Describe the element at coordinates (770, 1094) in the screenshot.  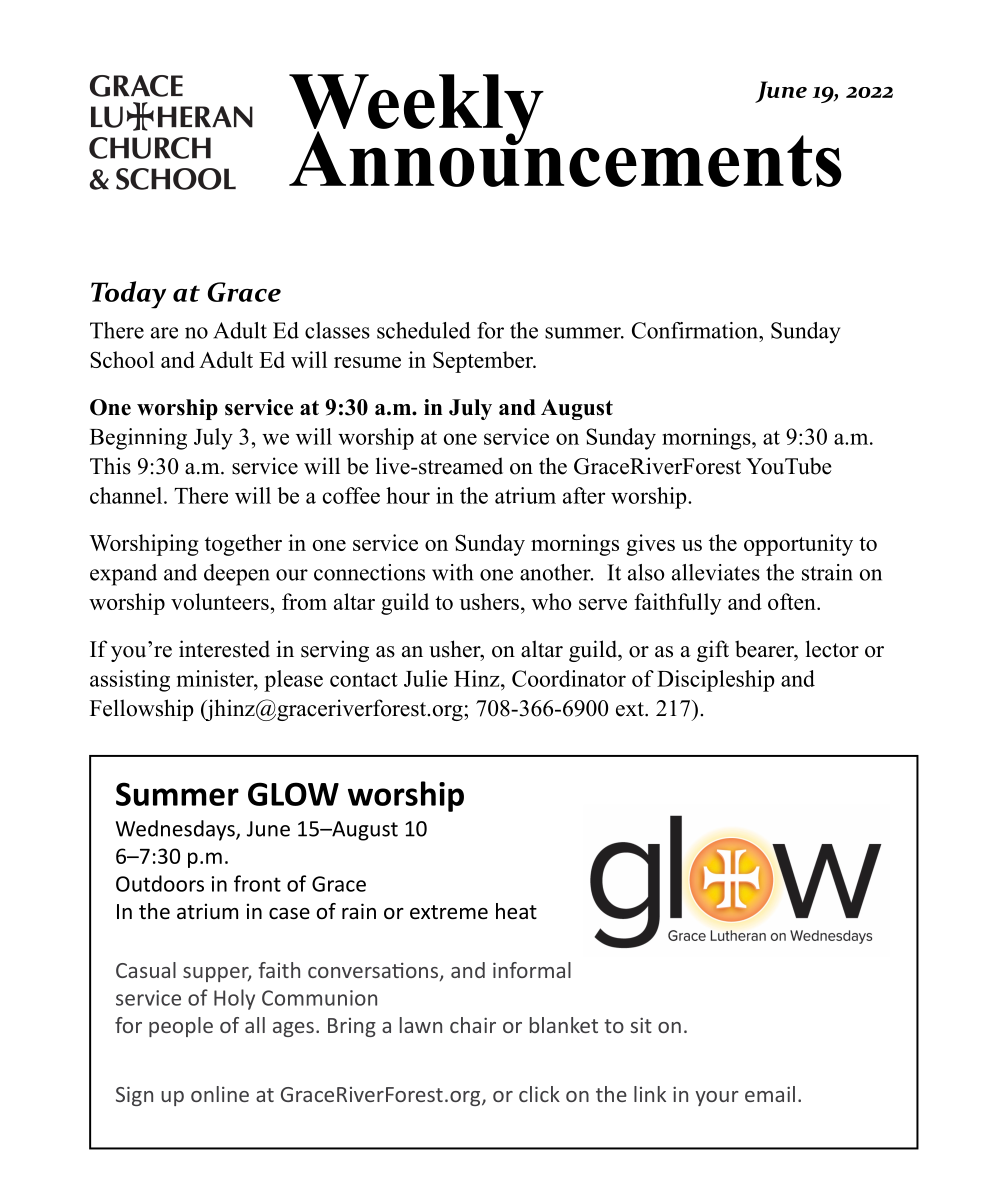
I see `email` at that location.
